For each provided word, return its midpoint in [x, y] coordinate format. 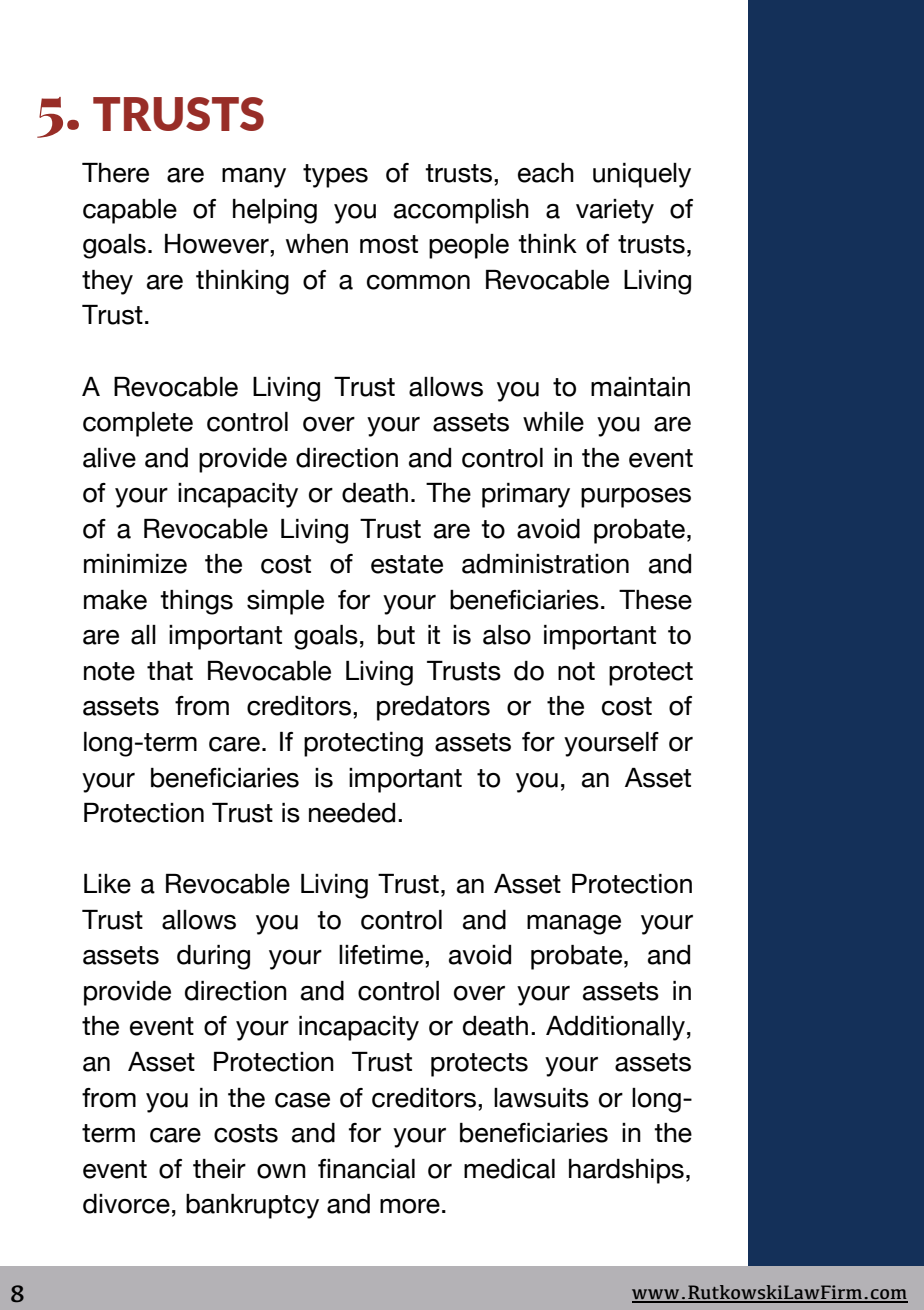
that [170, 671]
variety [615, 211]
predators [433, 708]
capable [130, 211]
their [219, 1169]
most [389, 244]
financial [366, 1169]
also [507, 635]
